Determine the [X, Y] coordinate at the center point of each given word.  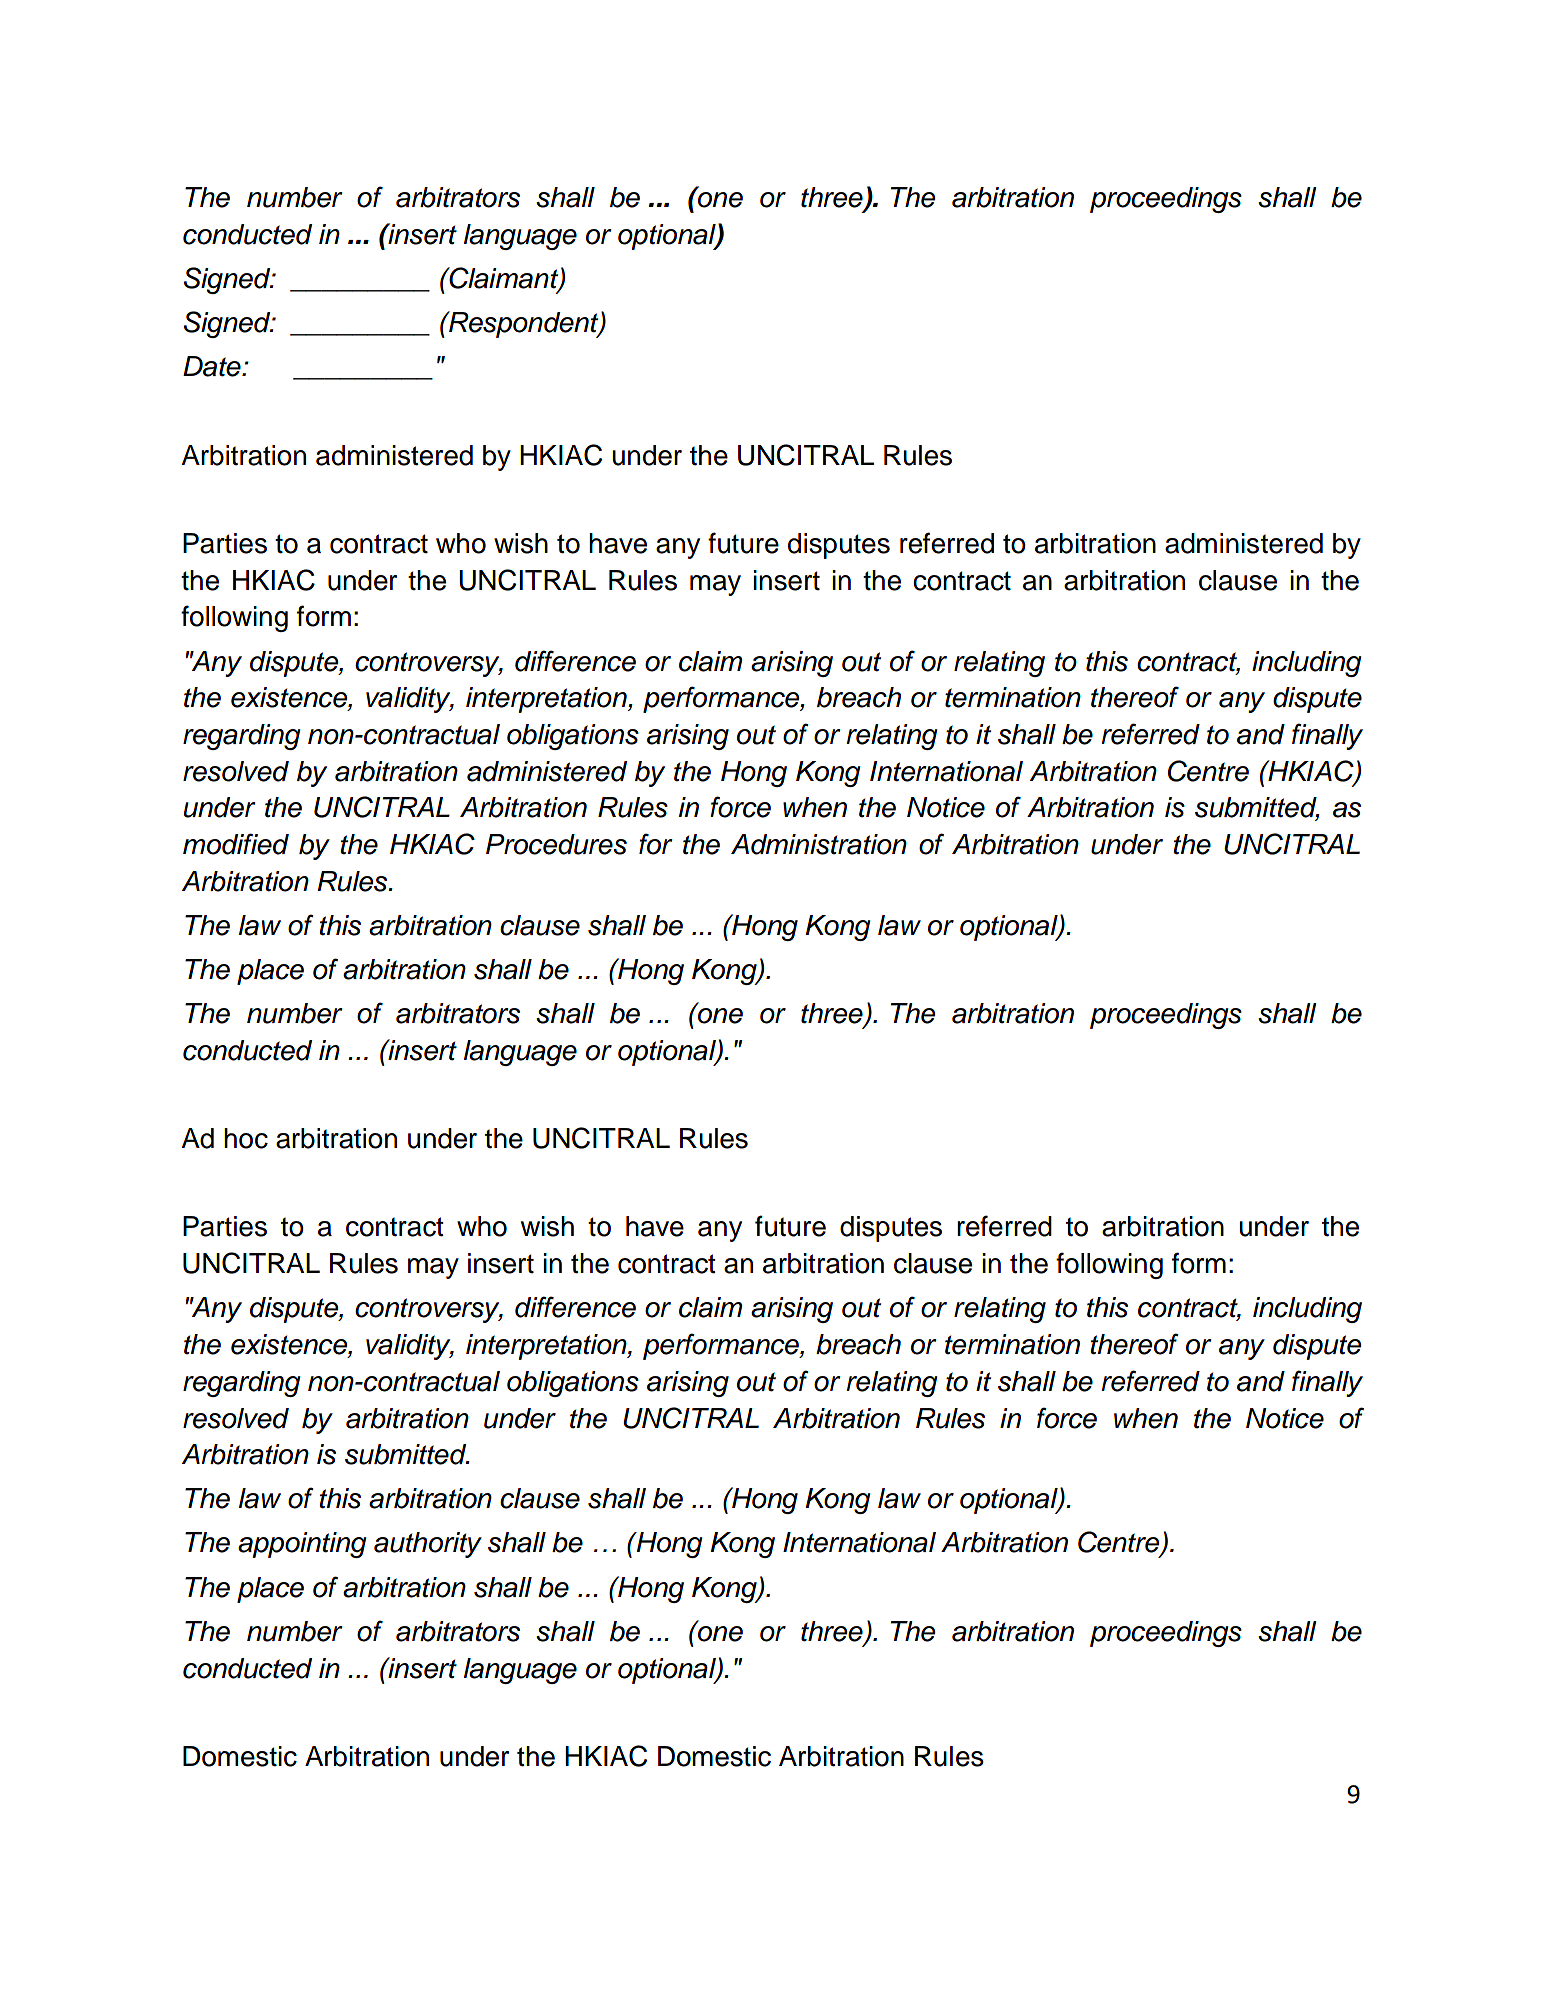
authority [428, 1545]
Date [213, 366]
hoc [246, 1138]
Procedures [556, 844]
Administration [819, 844]
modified [236, 844]
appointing [302, 1545]
